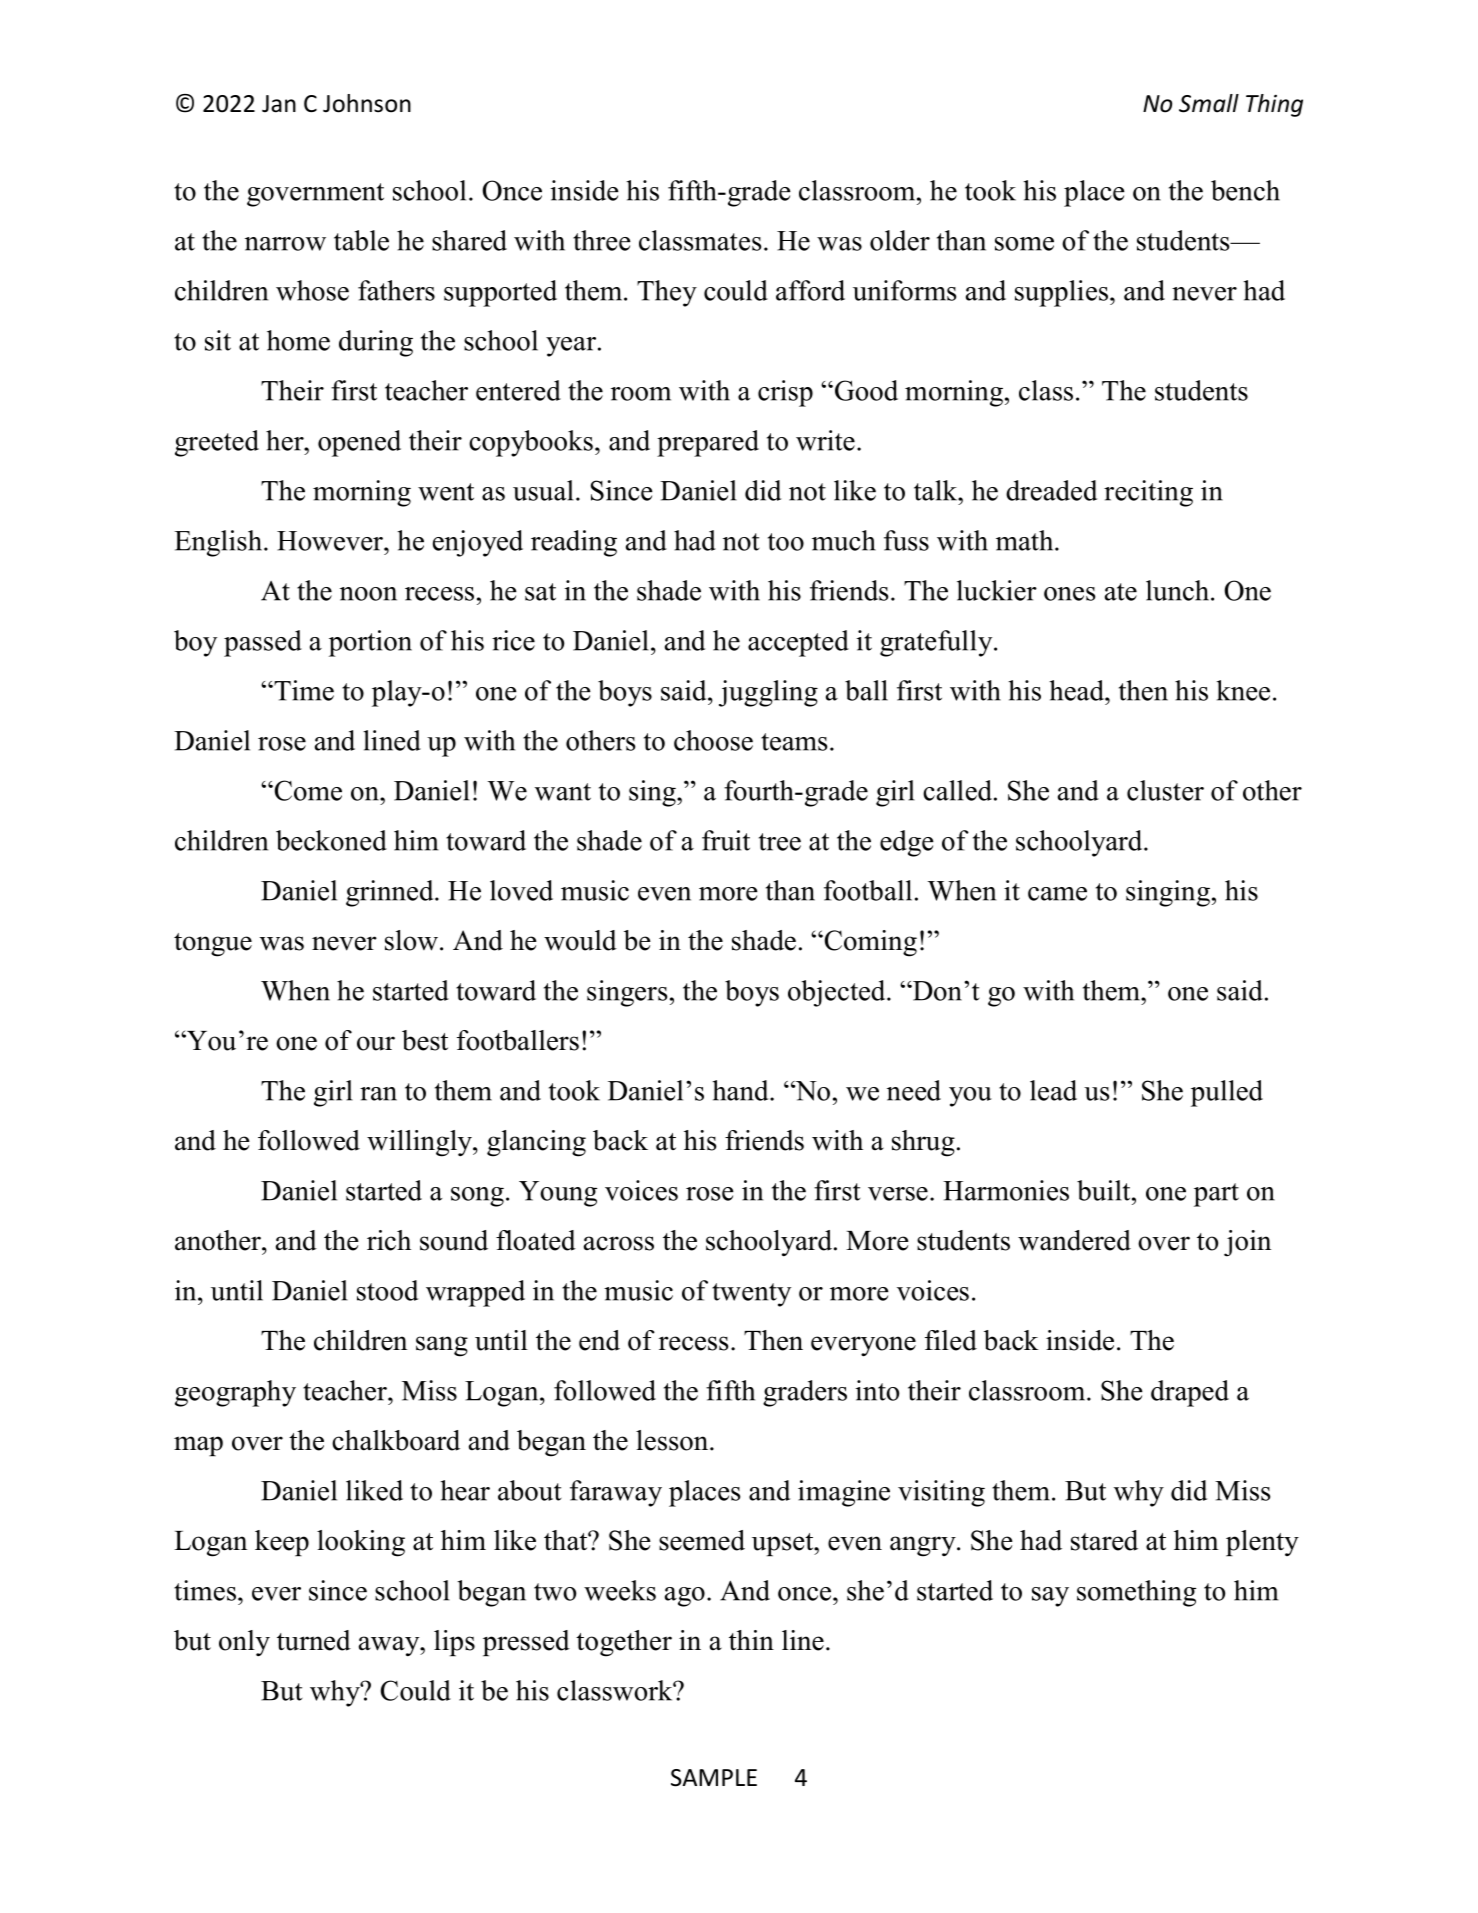 The image size is (1478, 1913). Describe the element at coordinates (367, 103) in the screenshot. I see `Johnson` at that location.
